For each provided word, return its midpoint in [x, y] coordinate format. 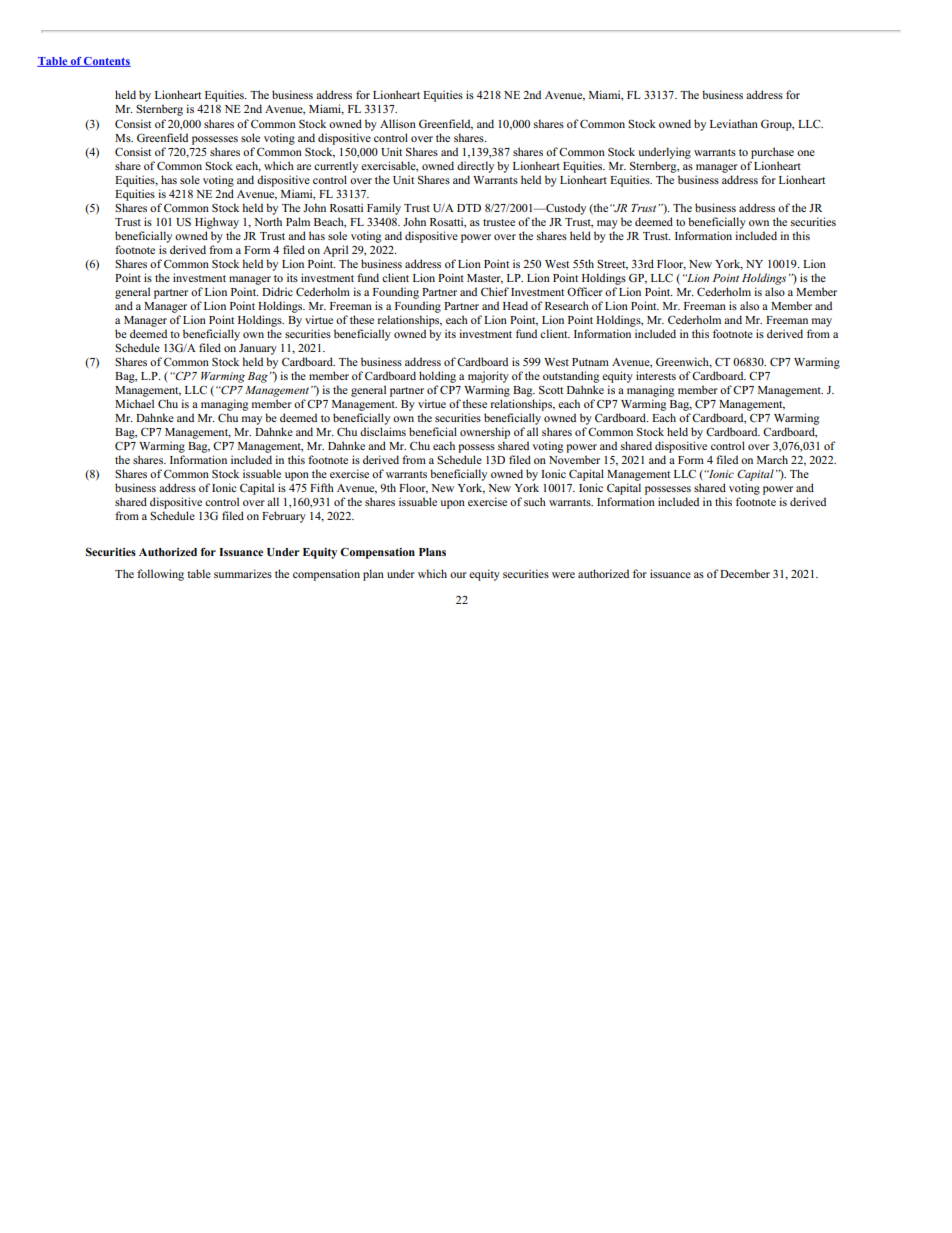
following [160, 575]
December [745, 573]
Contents [106, 62]
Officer [585, 291]
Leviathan [734, 123]
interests [656, 375]
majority [488, 377]
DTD [469, 208]
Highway [217, 223]
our [458, 575]
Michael [134, 403]
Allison [398, 123]
